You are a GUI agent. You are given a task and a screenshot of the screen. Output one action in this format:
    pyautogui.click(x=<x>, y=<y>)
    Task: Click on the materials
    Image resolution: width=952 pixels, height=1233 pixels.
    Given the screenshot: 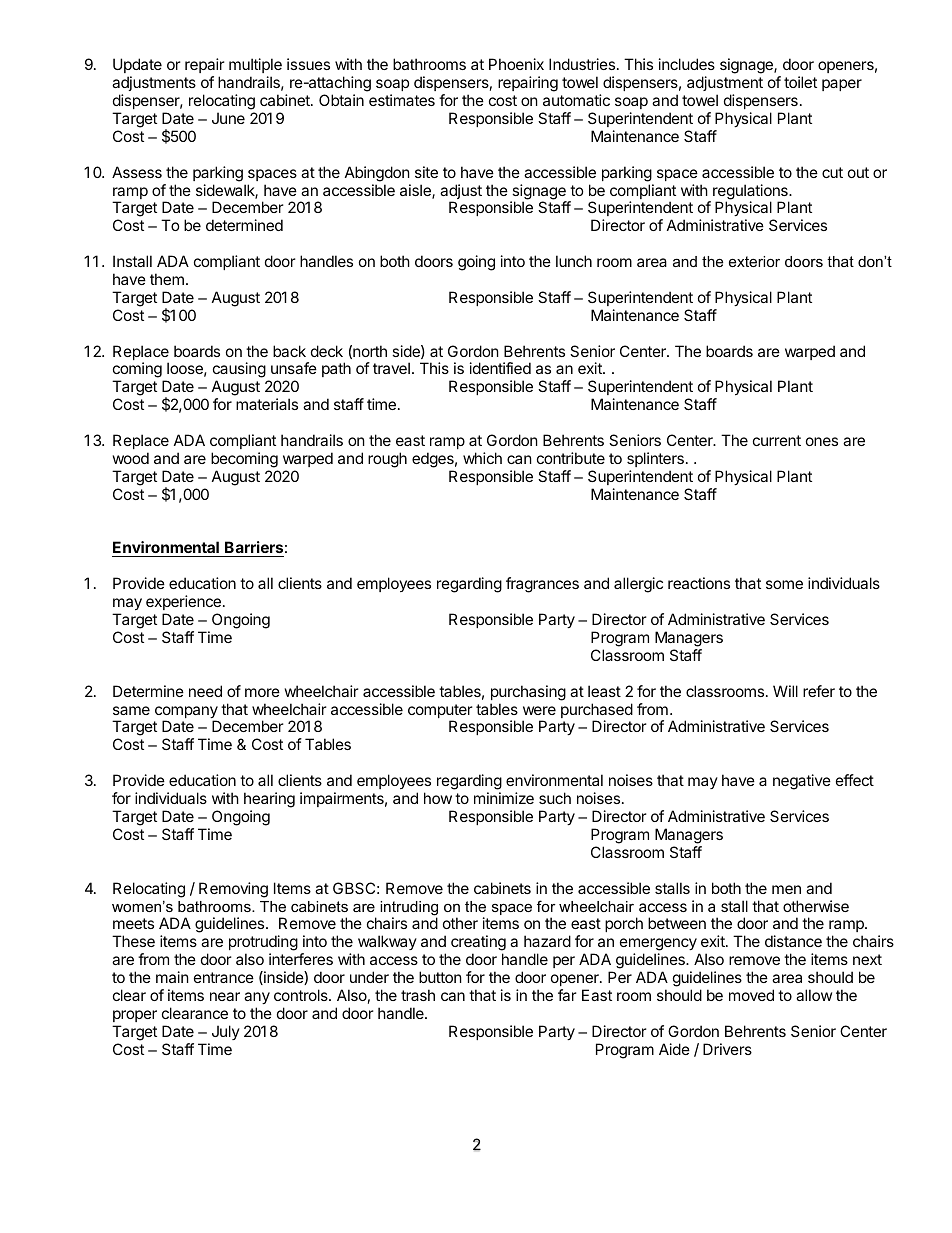 What is the action you would take?
    pyautogui.click(x=267, y=404)
